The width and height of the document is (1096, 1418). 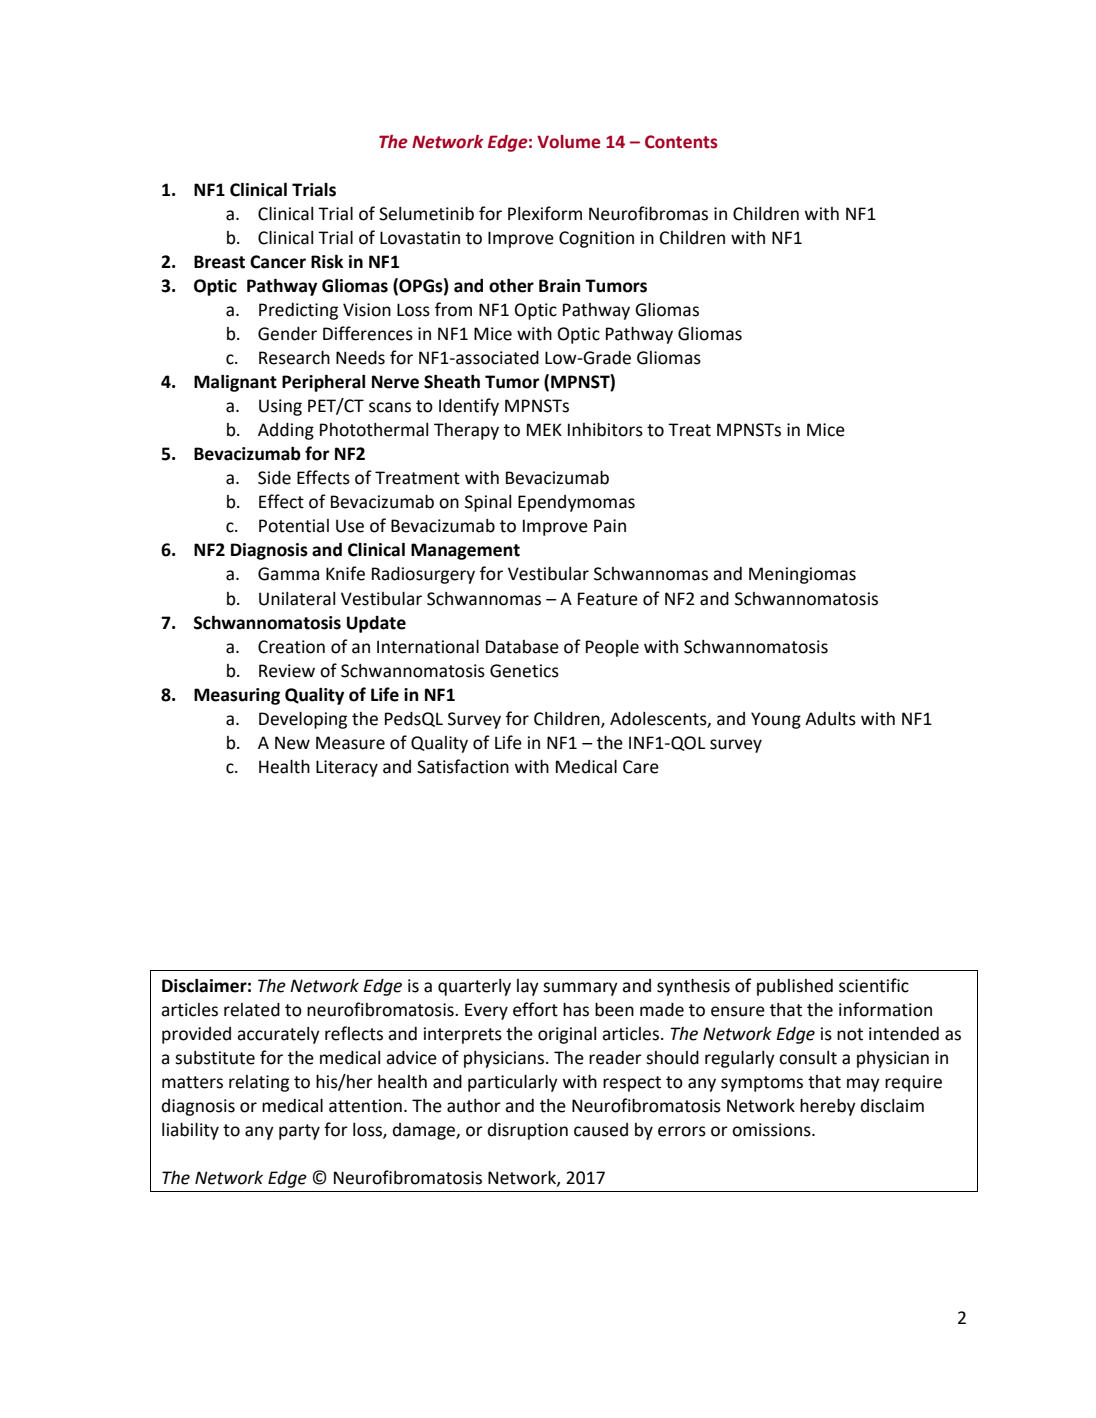 What do you see at coordinates (522, 647) in the document?
I see `Database` at bounding box center [522, 647].
